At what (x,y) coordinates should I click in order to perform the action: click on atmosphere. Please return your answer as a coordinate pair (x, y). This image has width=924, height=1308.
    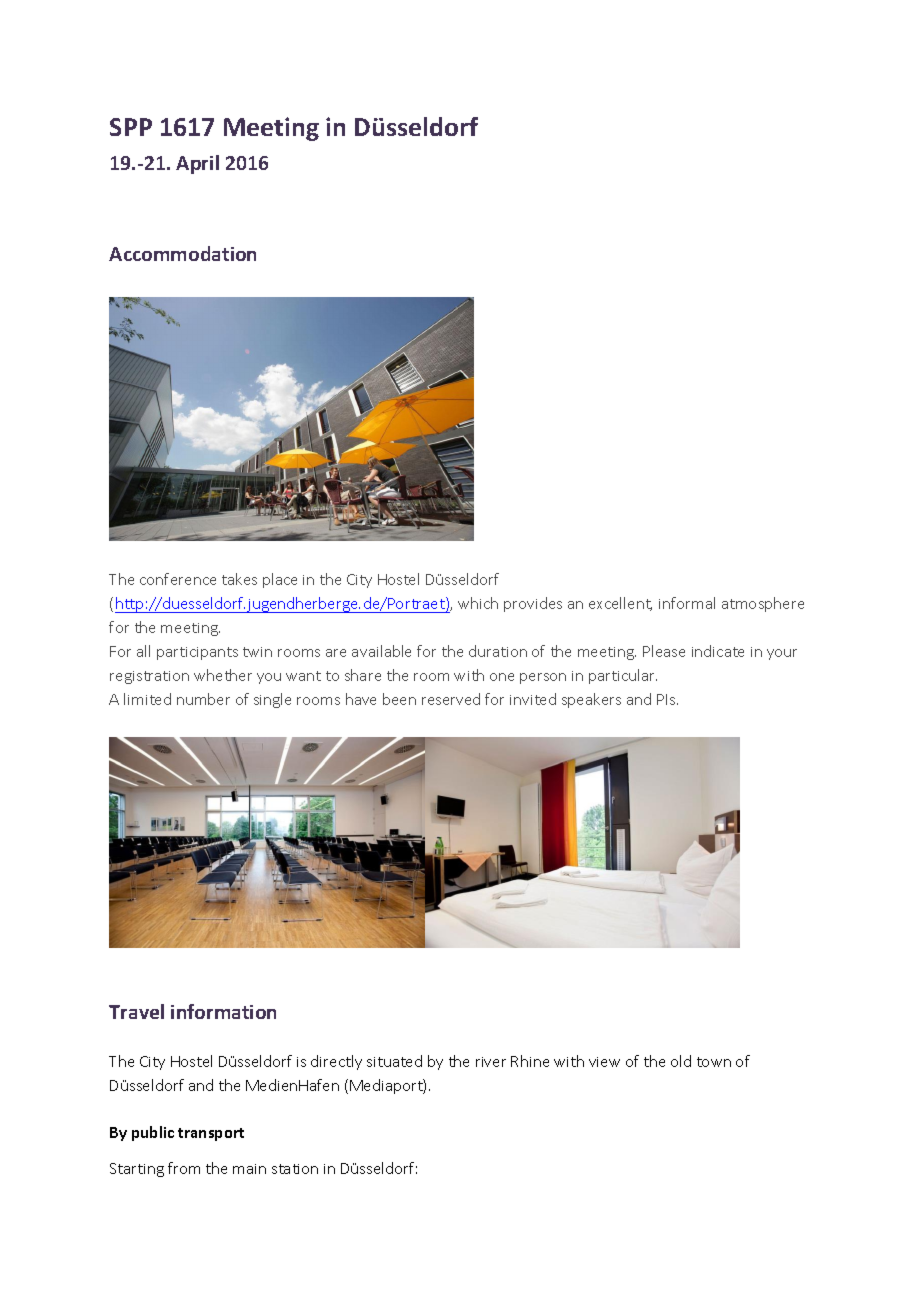
    Looking at the image, I should click on (763, 604).
